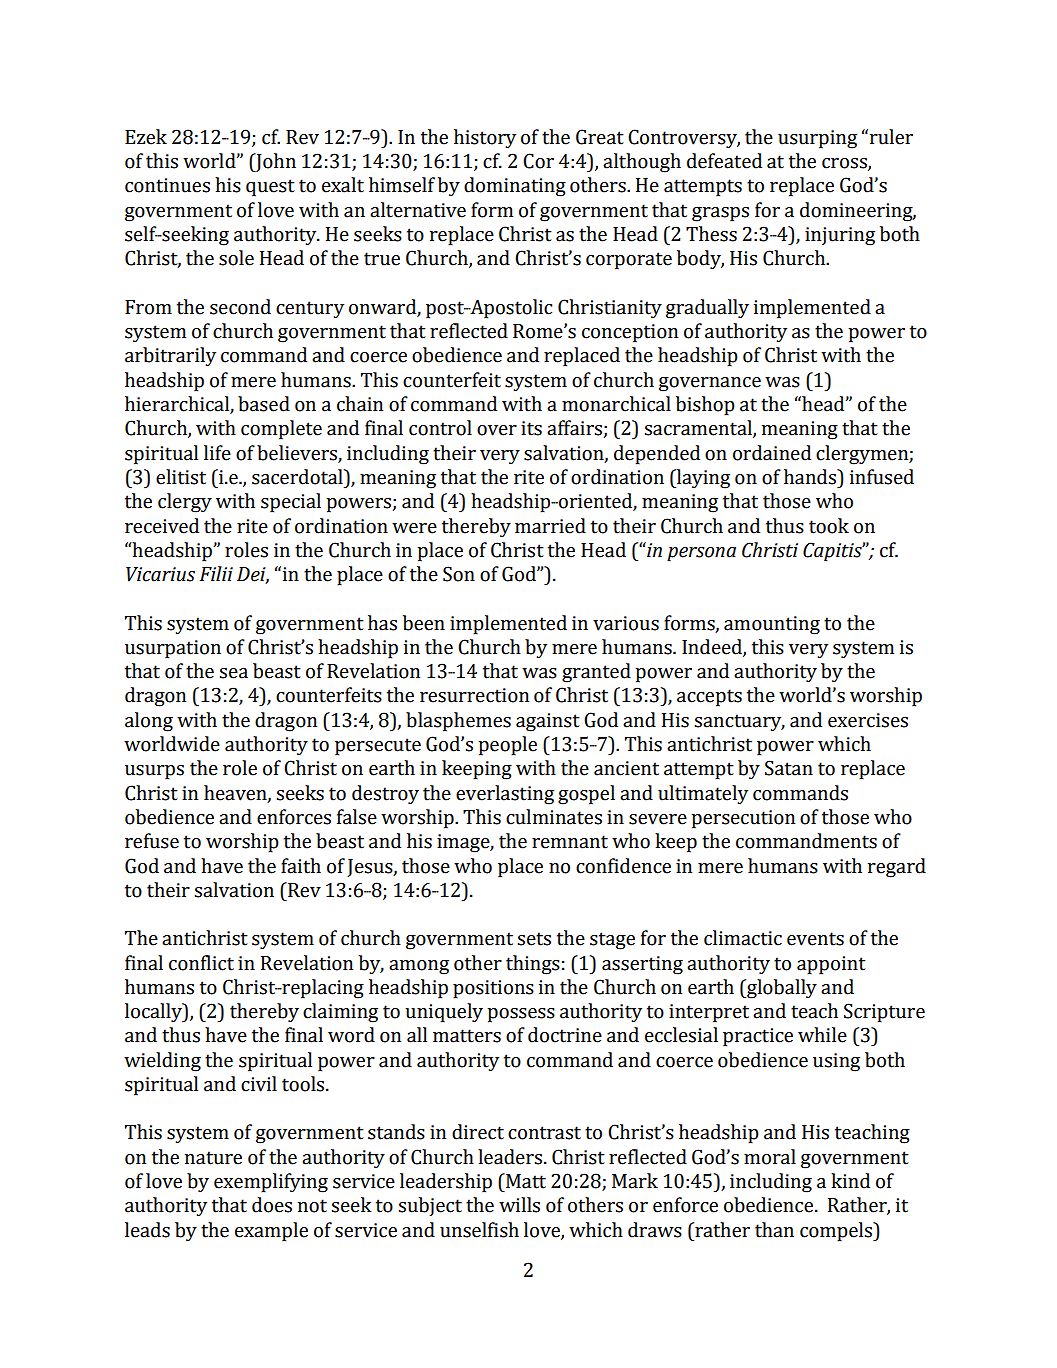  I want to click on does, so click(272, 1205).
